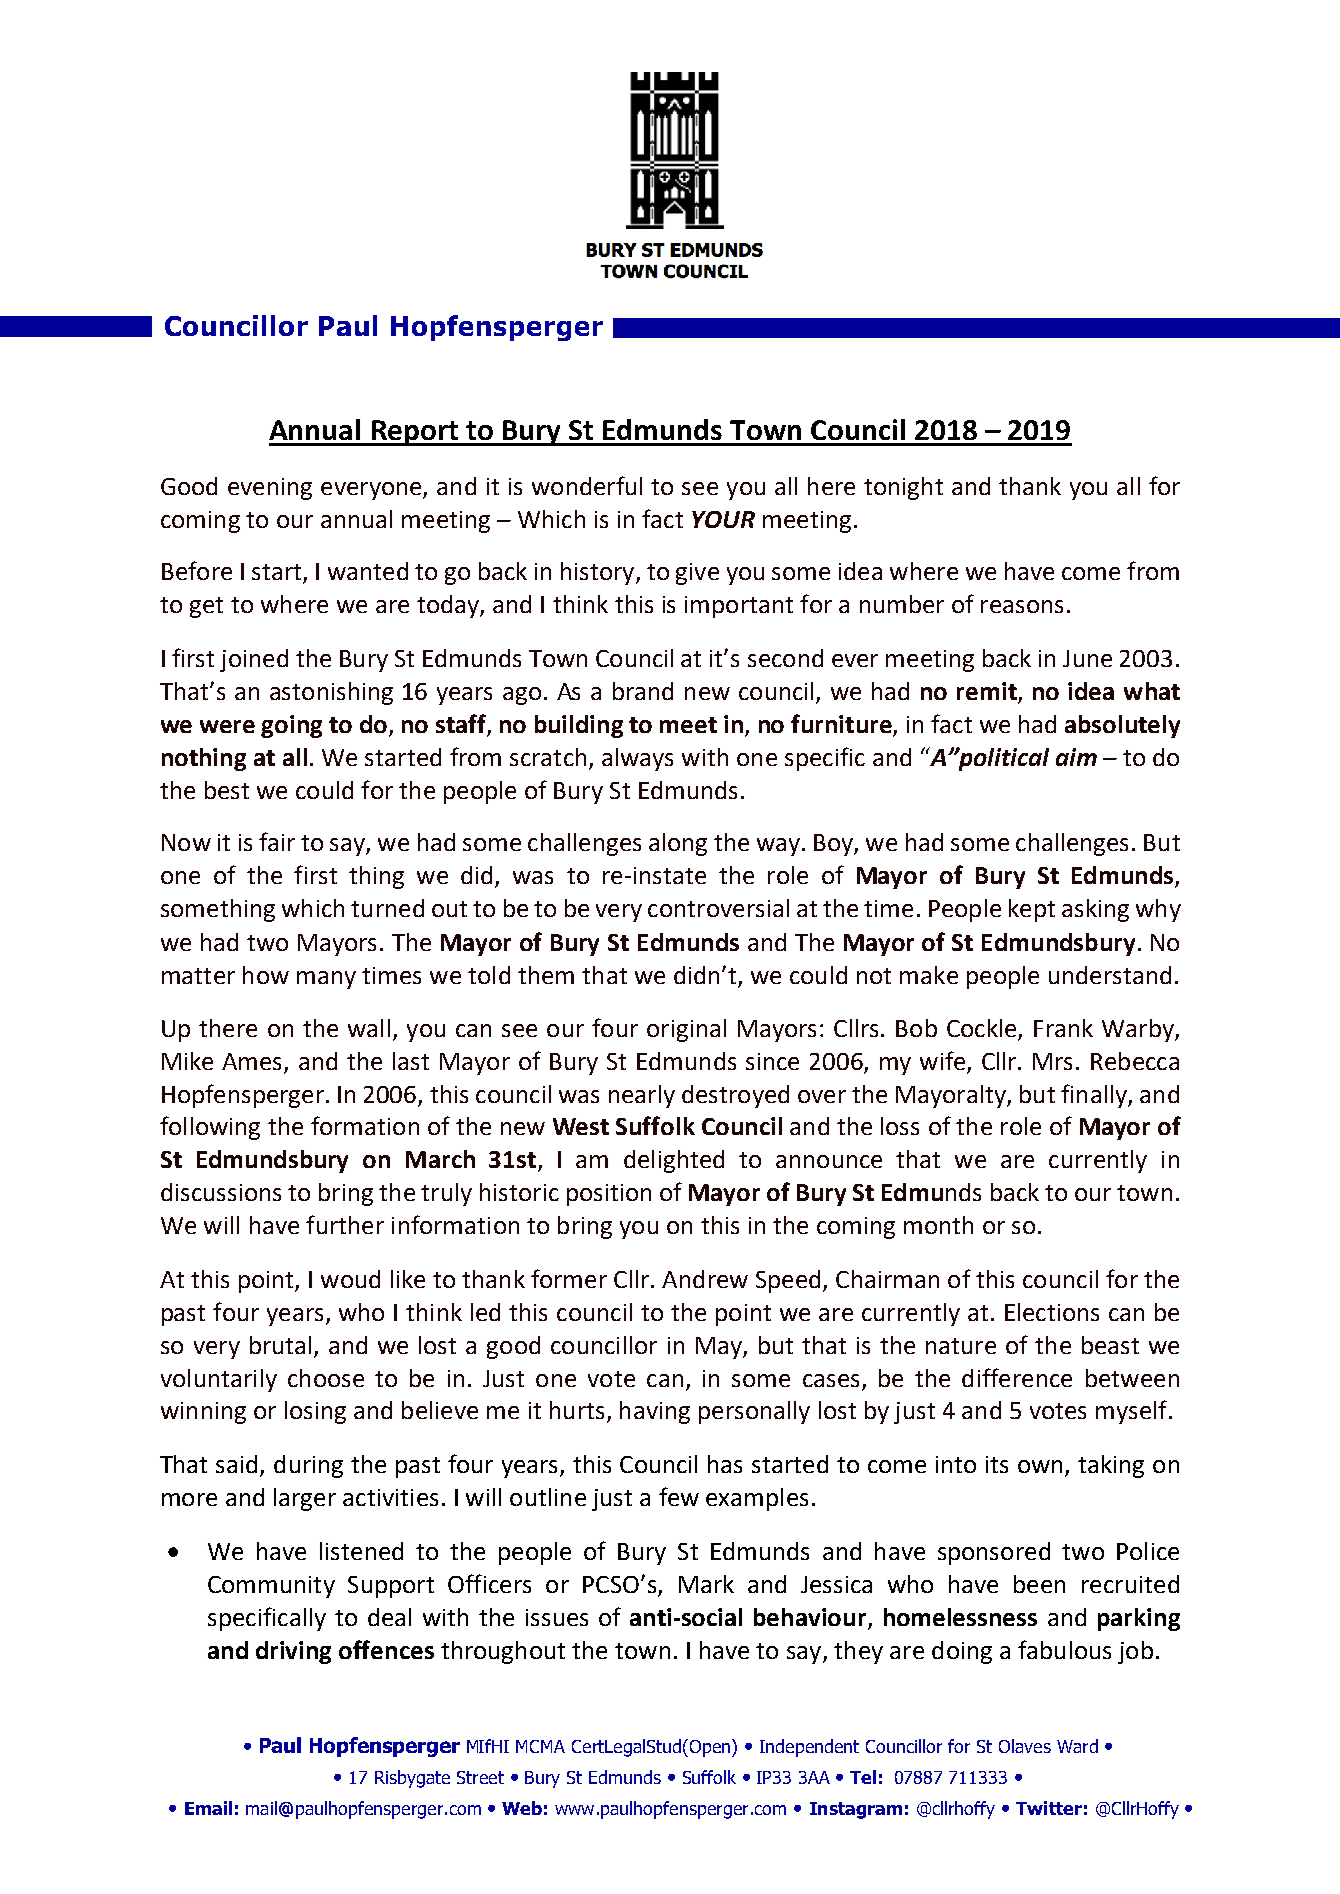  What do you see at coordinates (1076, 757) in the screenshot?
I see `aim` at bounding box center [1076, 757].
